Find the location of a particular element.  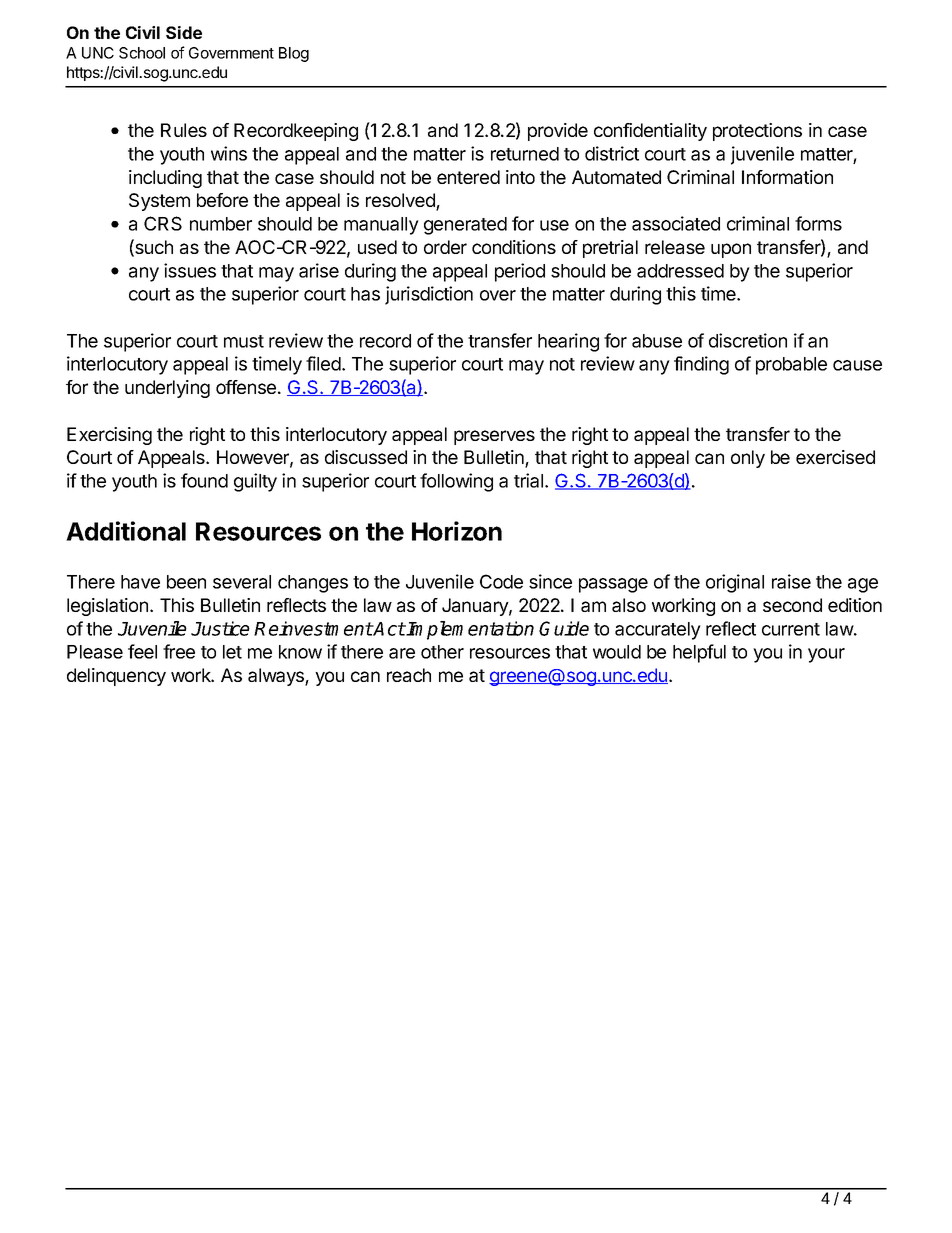

protections is located at coordinates (757, 132).
